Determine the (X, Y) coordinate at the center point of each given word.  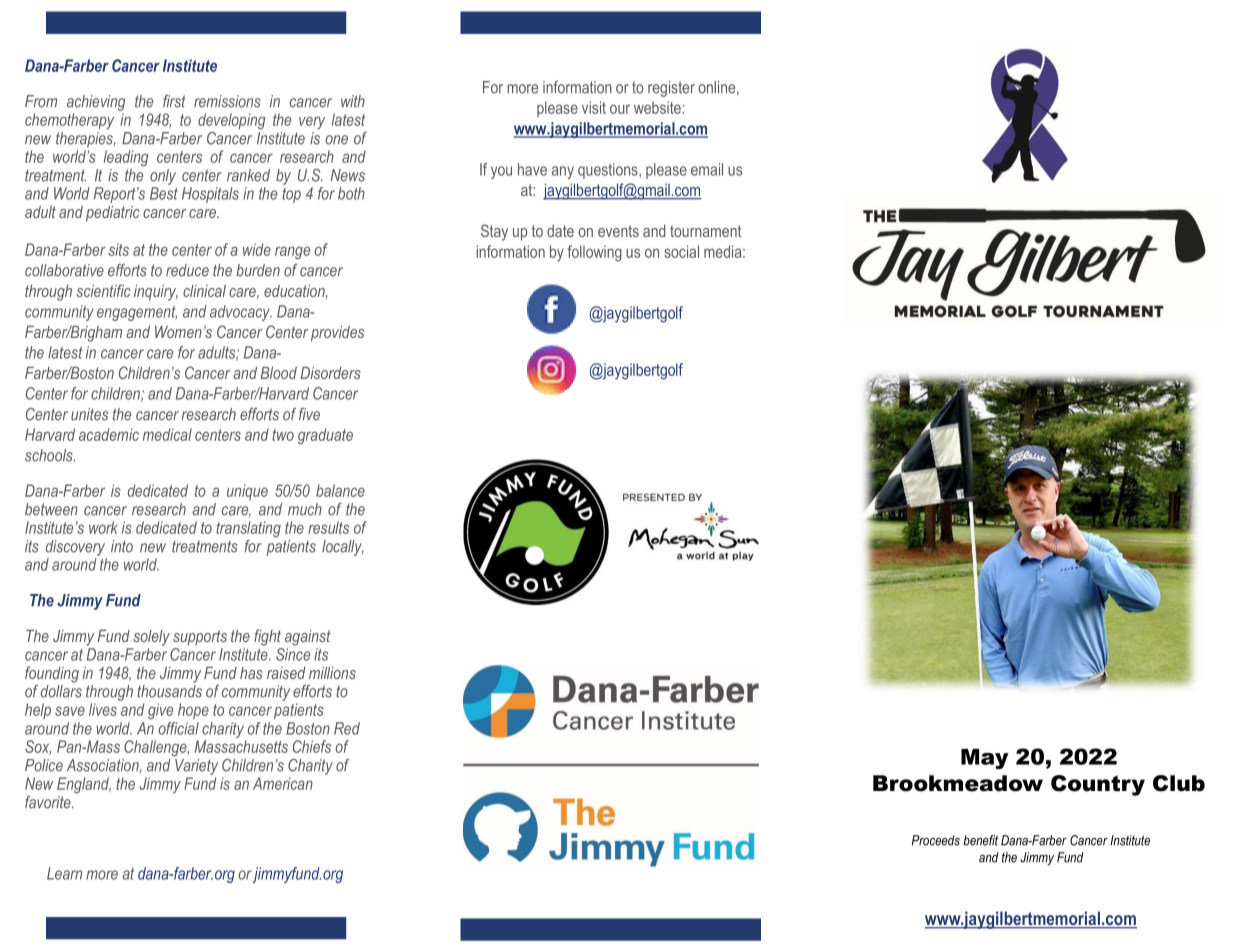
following (594, 253)
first (174, 101)
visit (594, 107)
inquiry (156, 293)
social (681, 251)
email (707, 169)
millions (332, 672)
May (985, 759)
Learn (64, 873)
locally (343, 548)
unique (247, 492)
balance (340, 490)
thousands (169, 691)
